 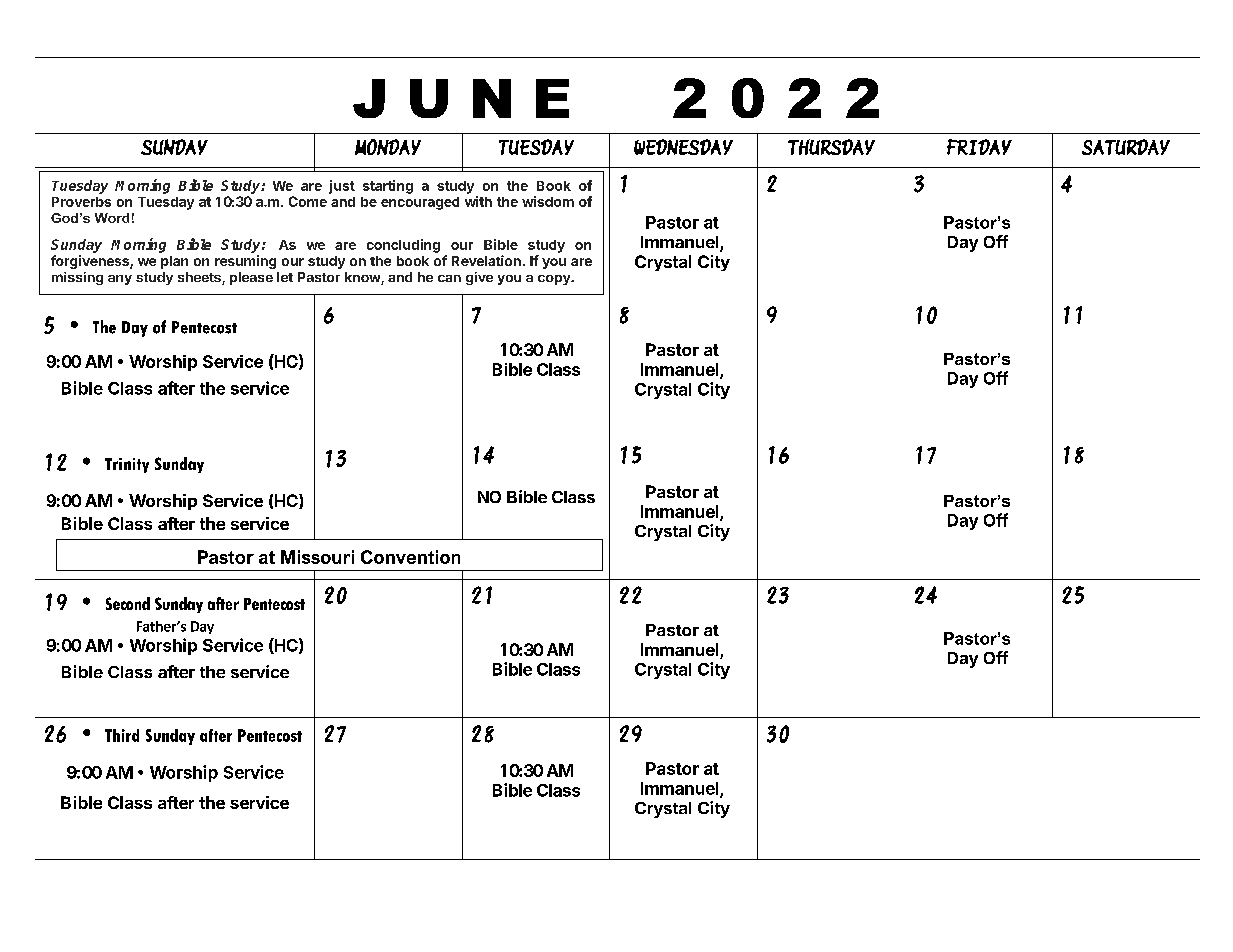 What do you see at coordinates (128, 603) in the screenshot?
I see `Second` at bounding box center [128, 603].
